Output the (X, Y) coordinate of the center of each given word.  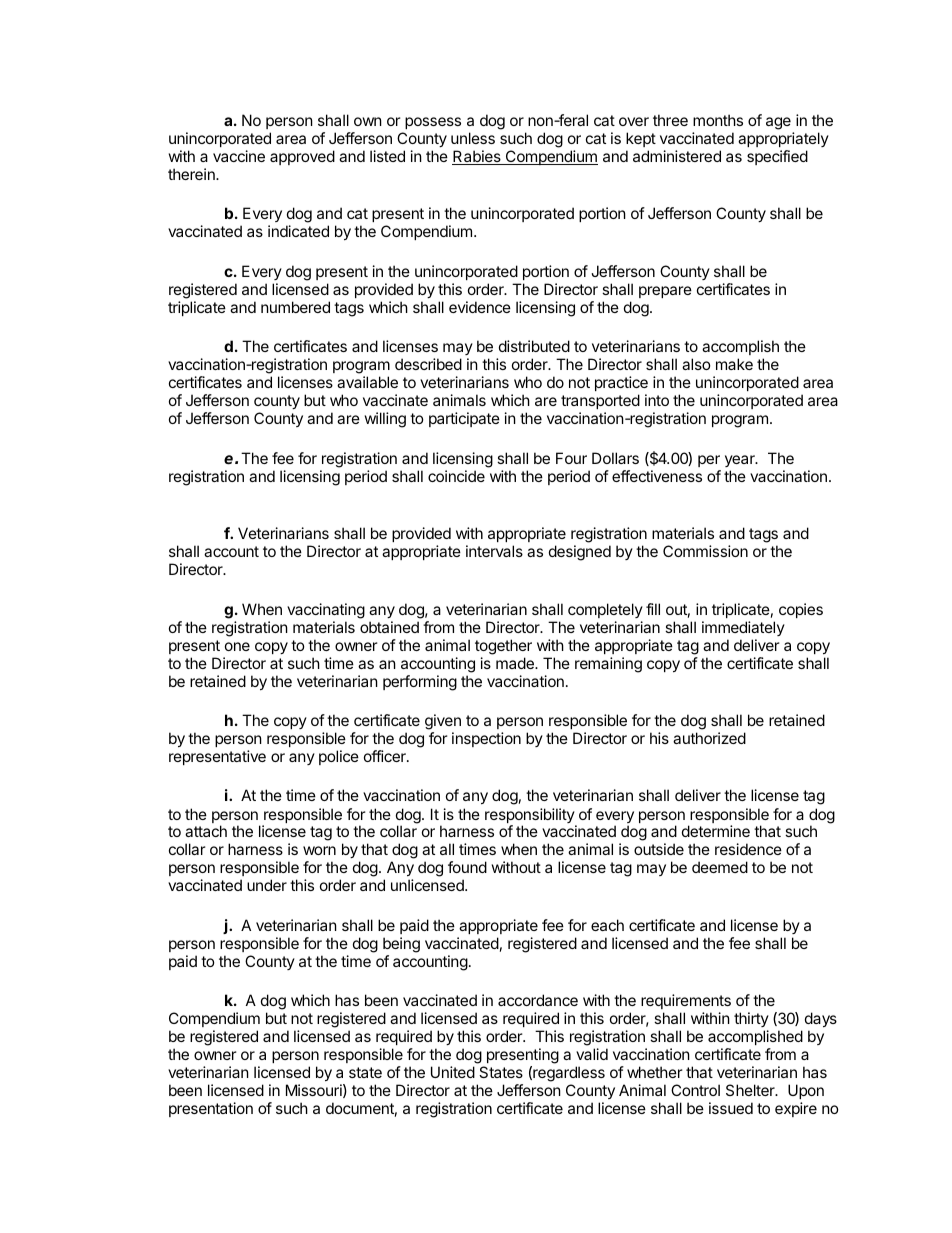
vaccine (239, 156)
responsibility (530, 817)
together (503, 647)
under (267, 885)
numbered (295, 307)
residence (748, 849)
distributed (534, 346)
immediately (743, 628)
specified (777, 157)
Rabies (477, 157)
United (453, 1072)
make (734, 364)
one (237, 646)
